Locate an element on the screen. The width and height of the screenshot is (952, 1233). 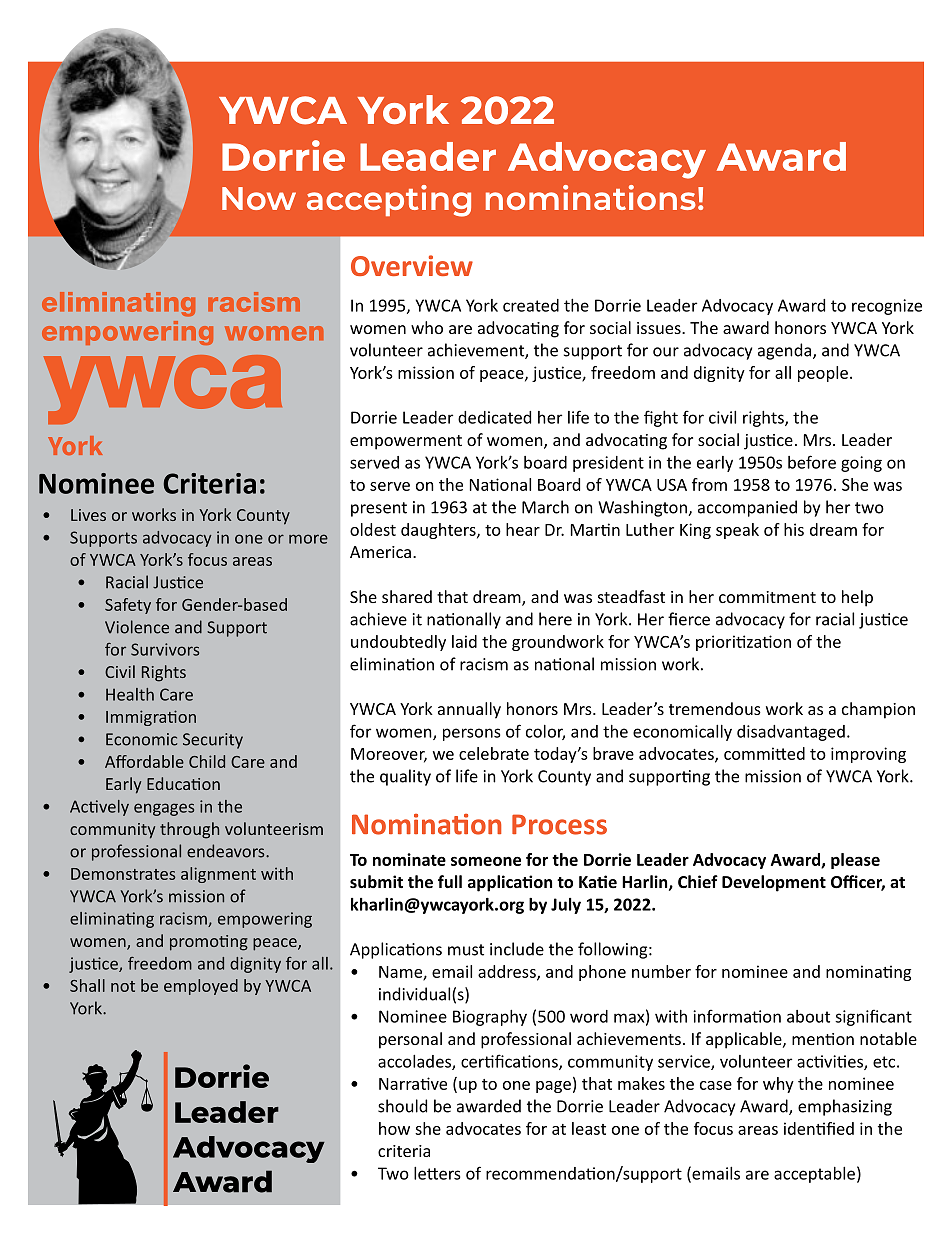
recognize is located at coordinates (887, 307).
